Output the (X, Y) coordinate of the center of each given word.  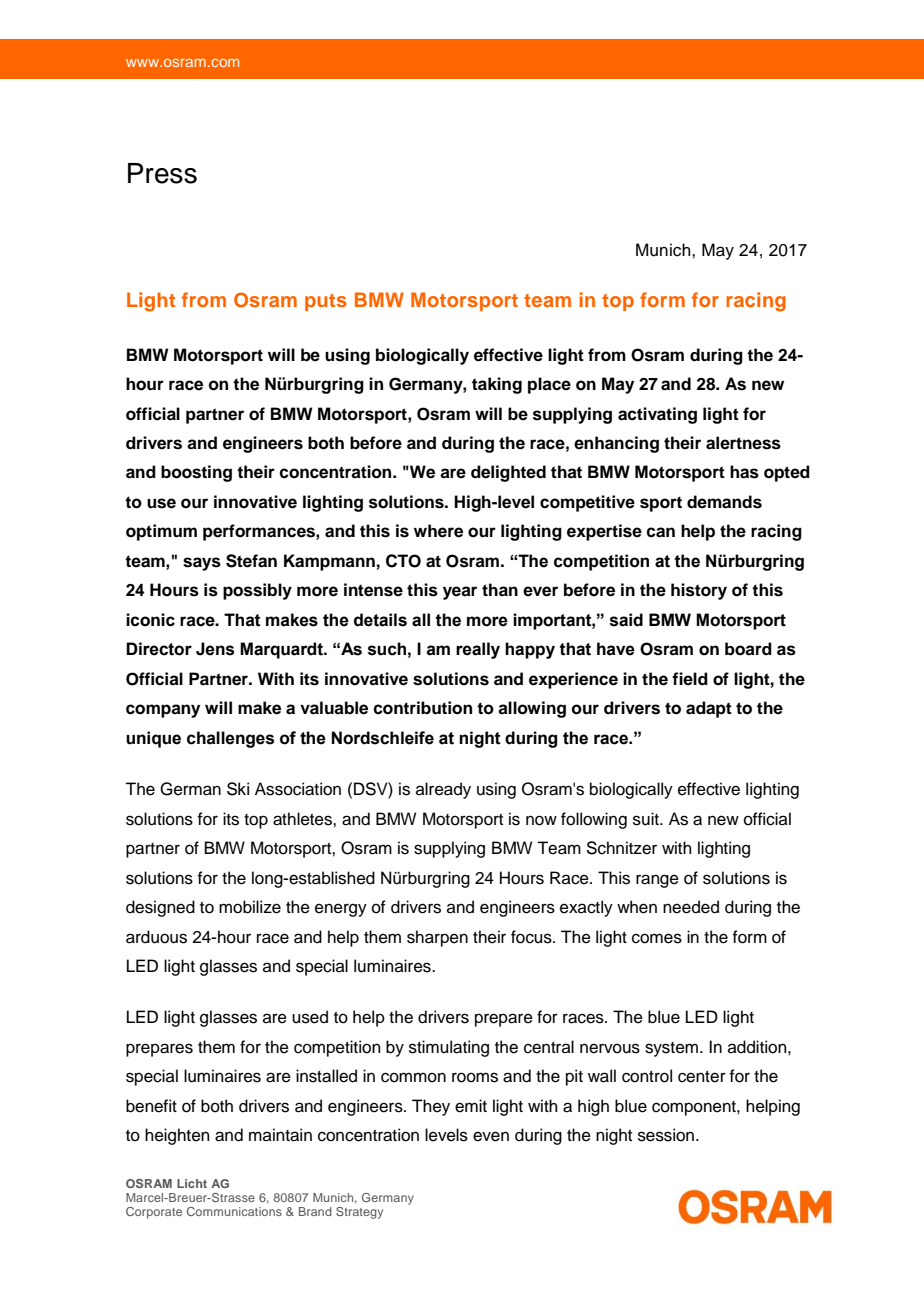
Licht (192, 1183)
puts (326, 302)
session (666, 1135)
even (491, 1136)
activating (657, 415)
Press (162, 173)
